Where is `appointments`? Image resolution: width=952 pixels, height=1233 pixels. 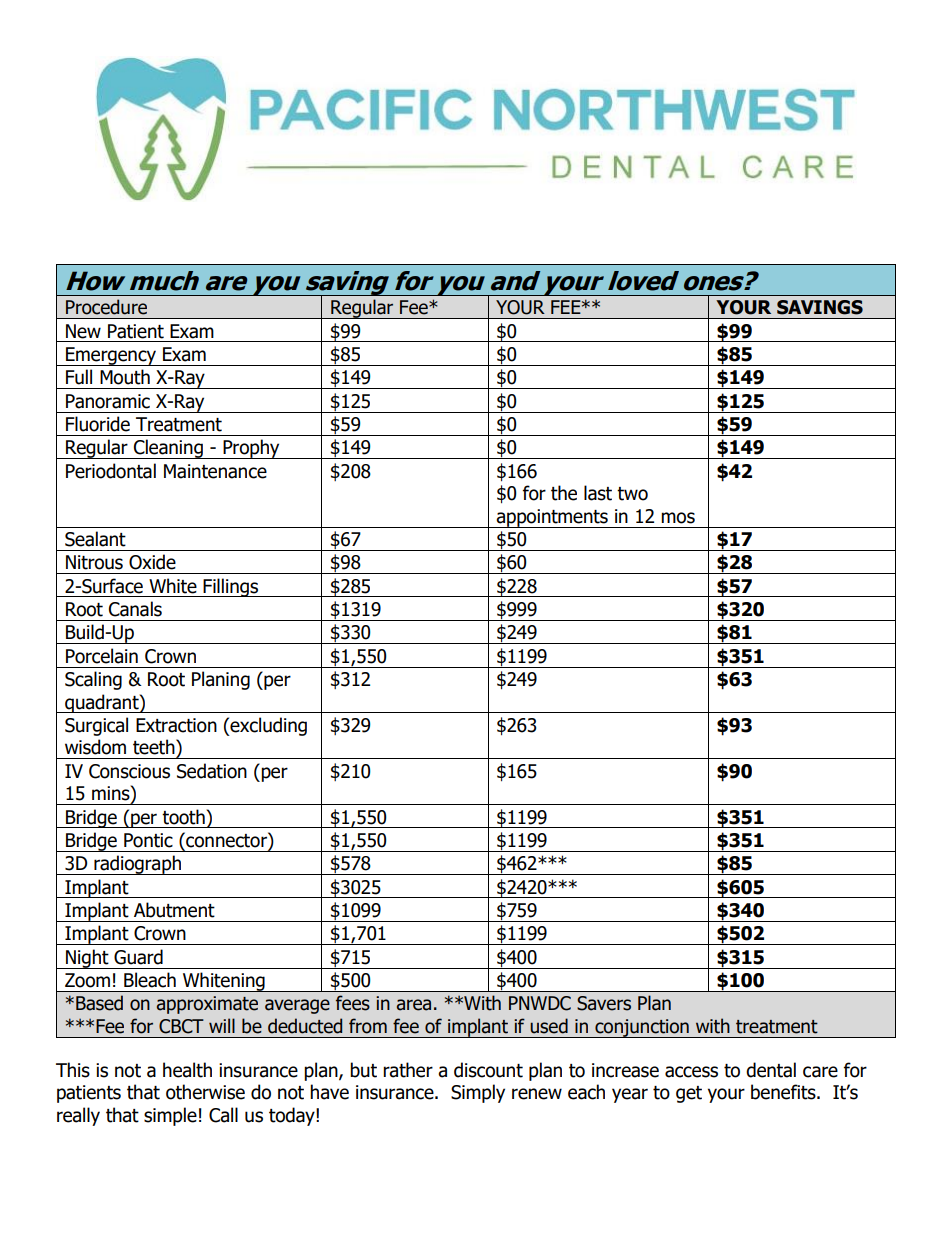
appointments is located at coordinates (552, 518).
